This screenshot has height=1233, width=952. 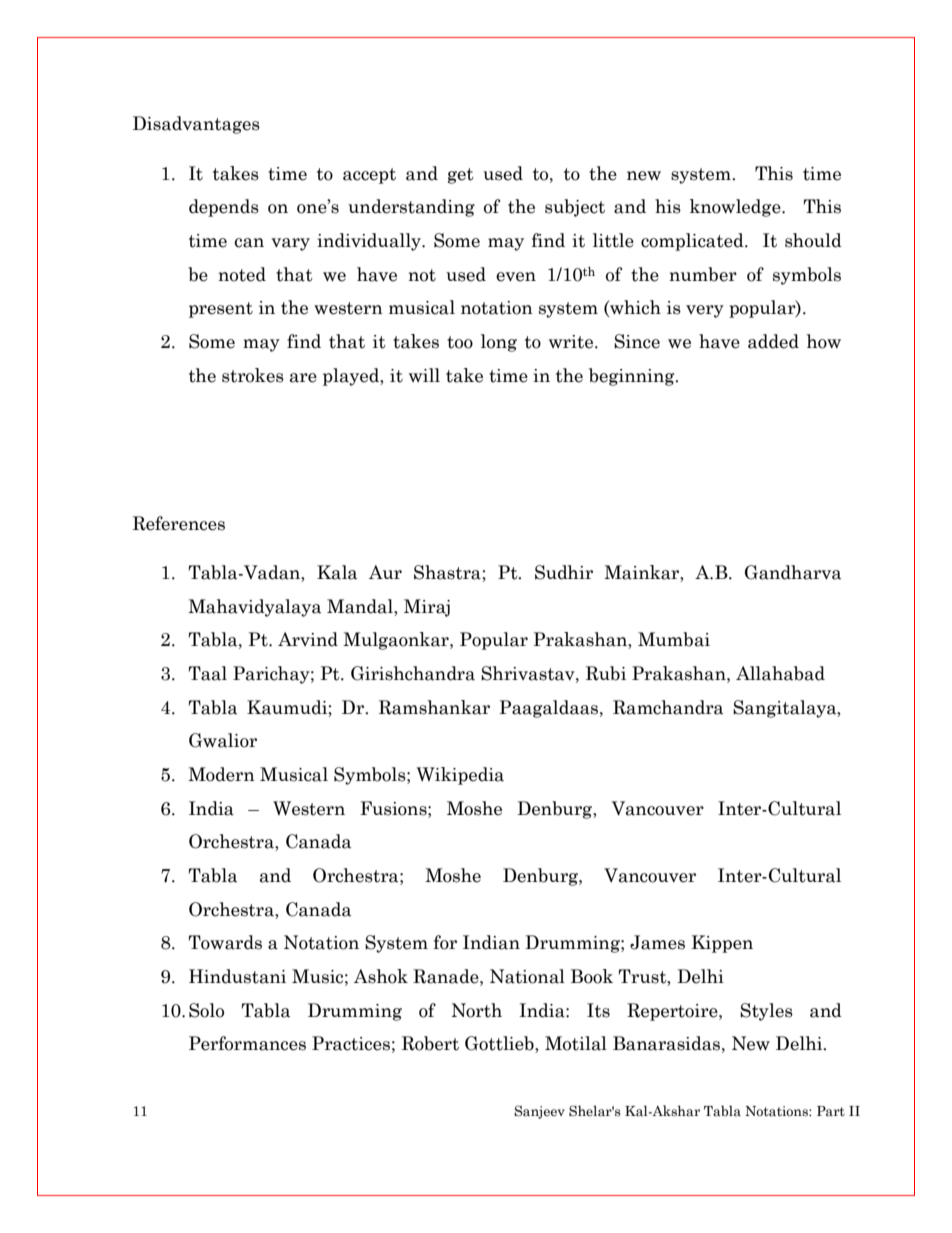 I want to click on added, so click(x=773, y=341).
